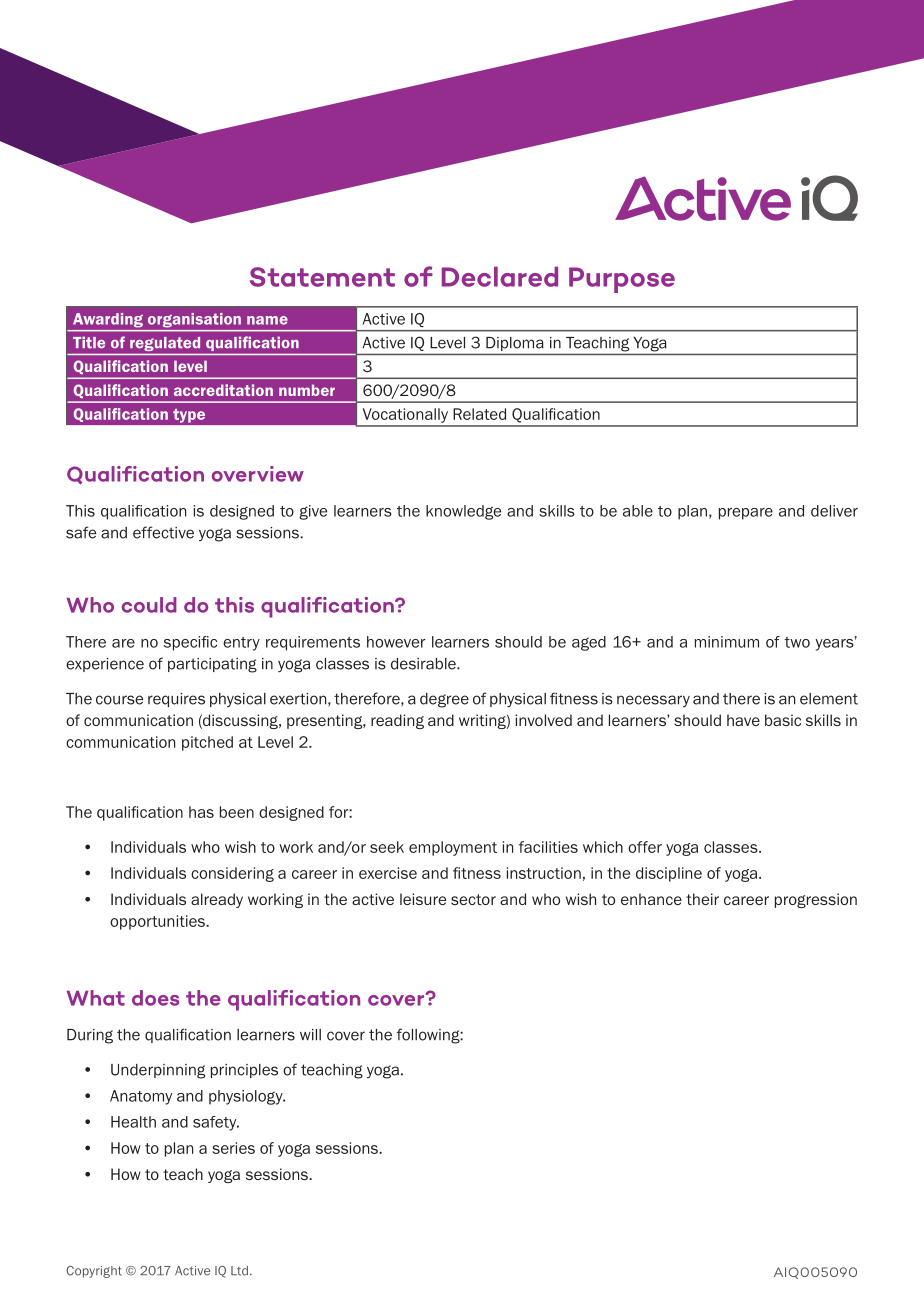 The image size is (924, 1308). Describe the element at coordinates (473, 899) in the screenshot. I see `sector` at that location.
